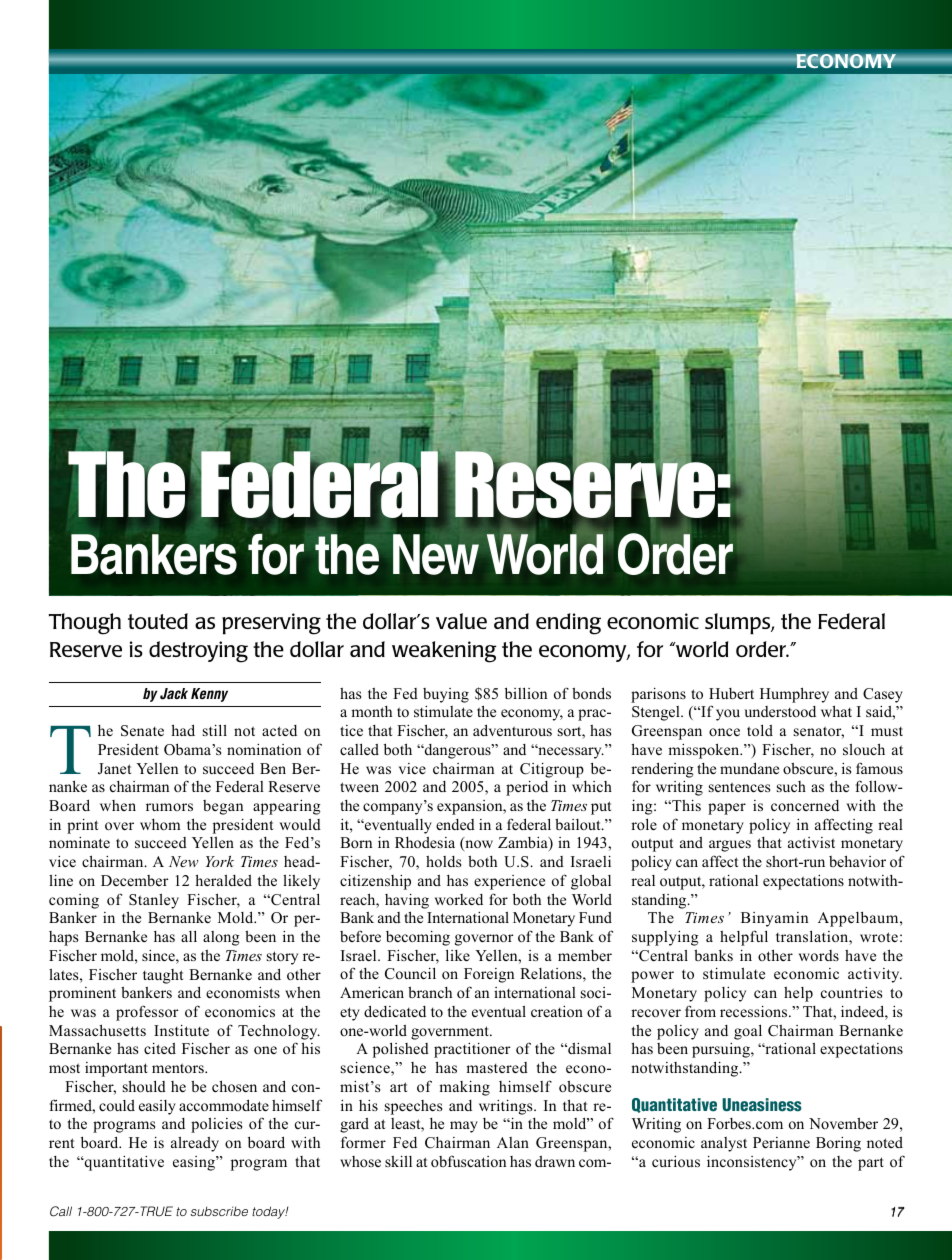 This screenshot has height=1260, width=952. Describe the element at coordinates (158, 621) in the screenshot. I see `touted` at that location.
